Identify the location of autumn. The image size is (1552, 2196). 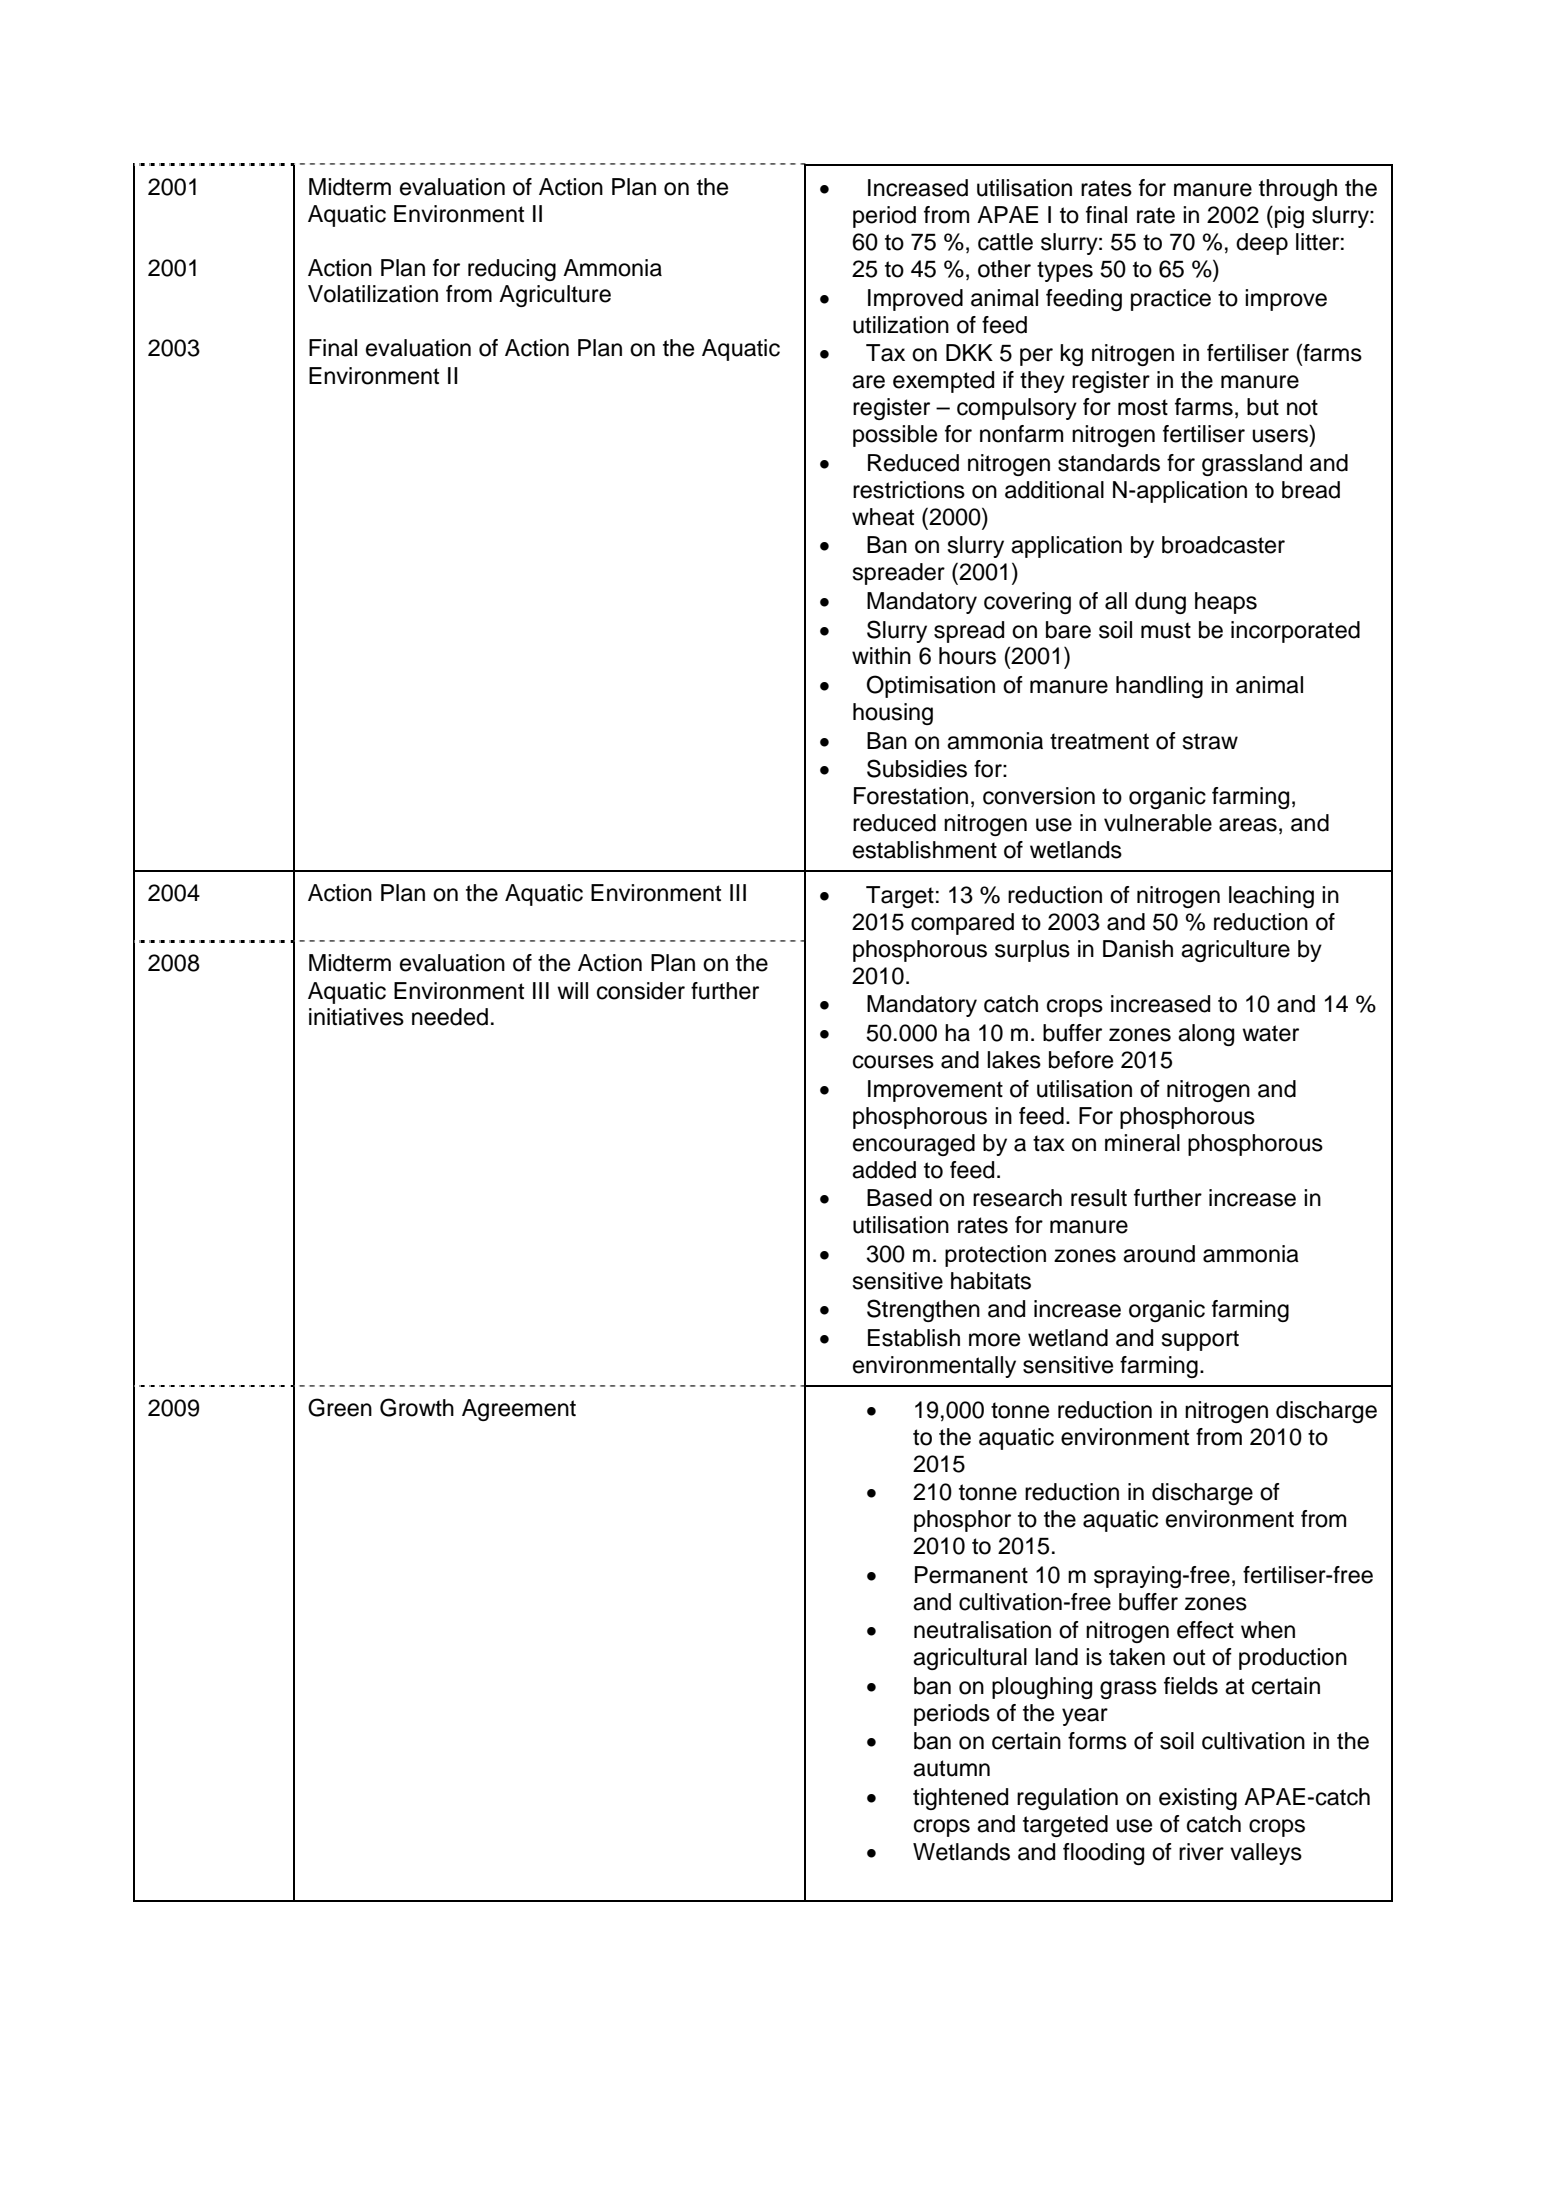
(951, 1768).
